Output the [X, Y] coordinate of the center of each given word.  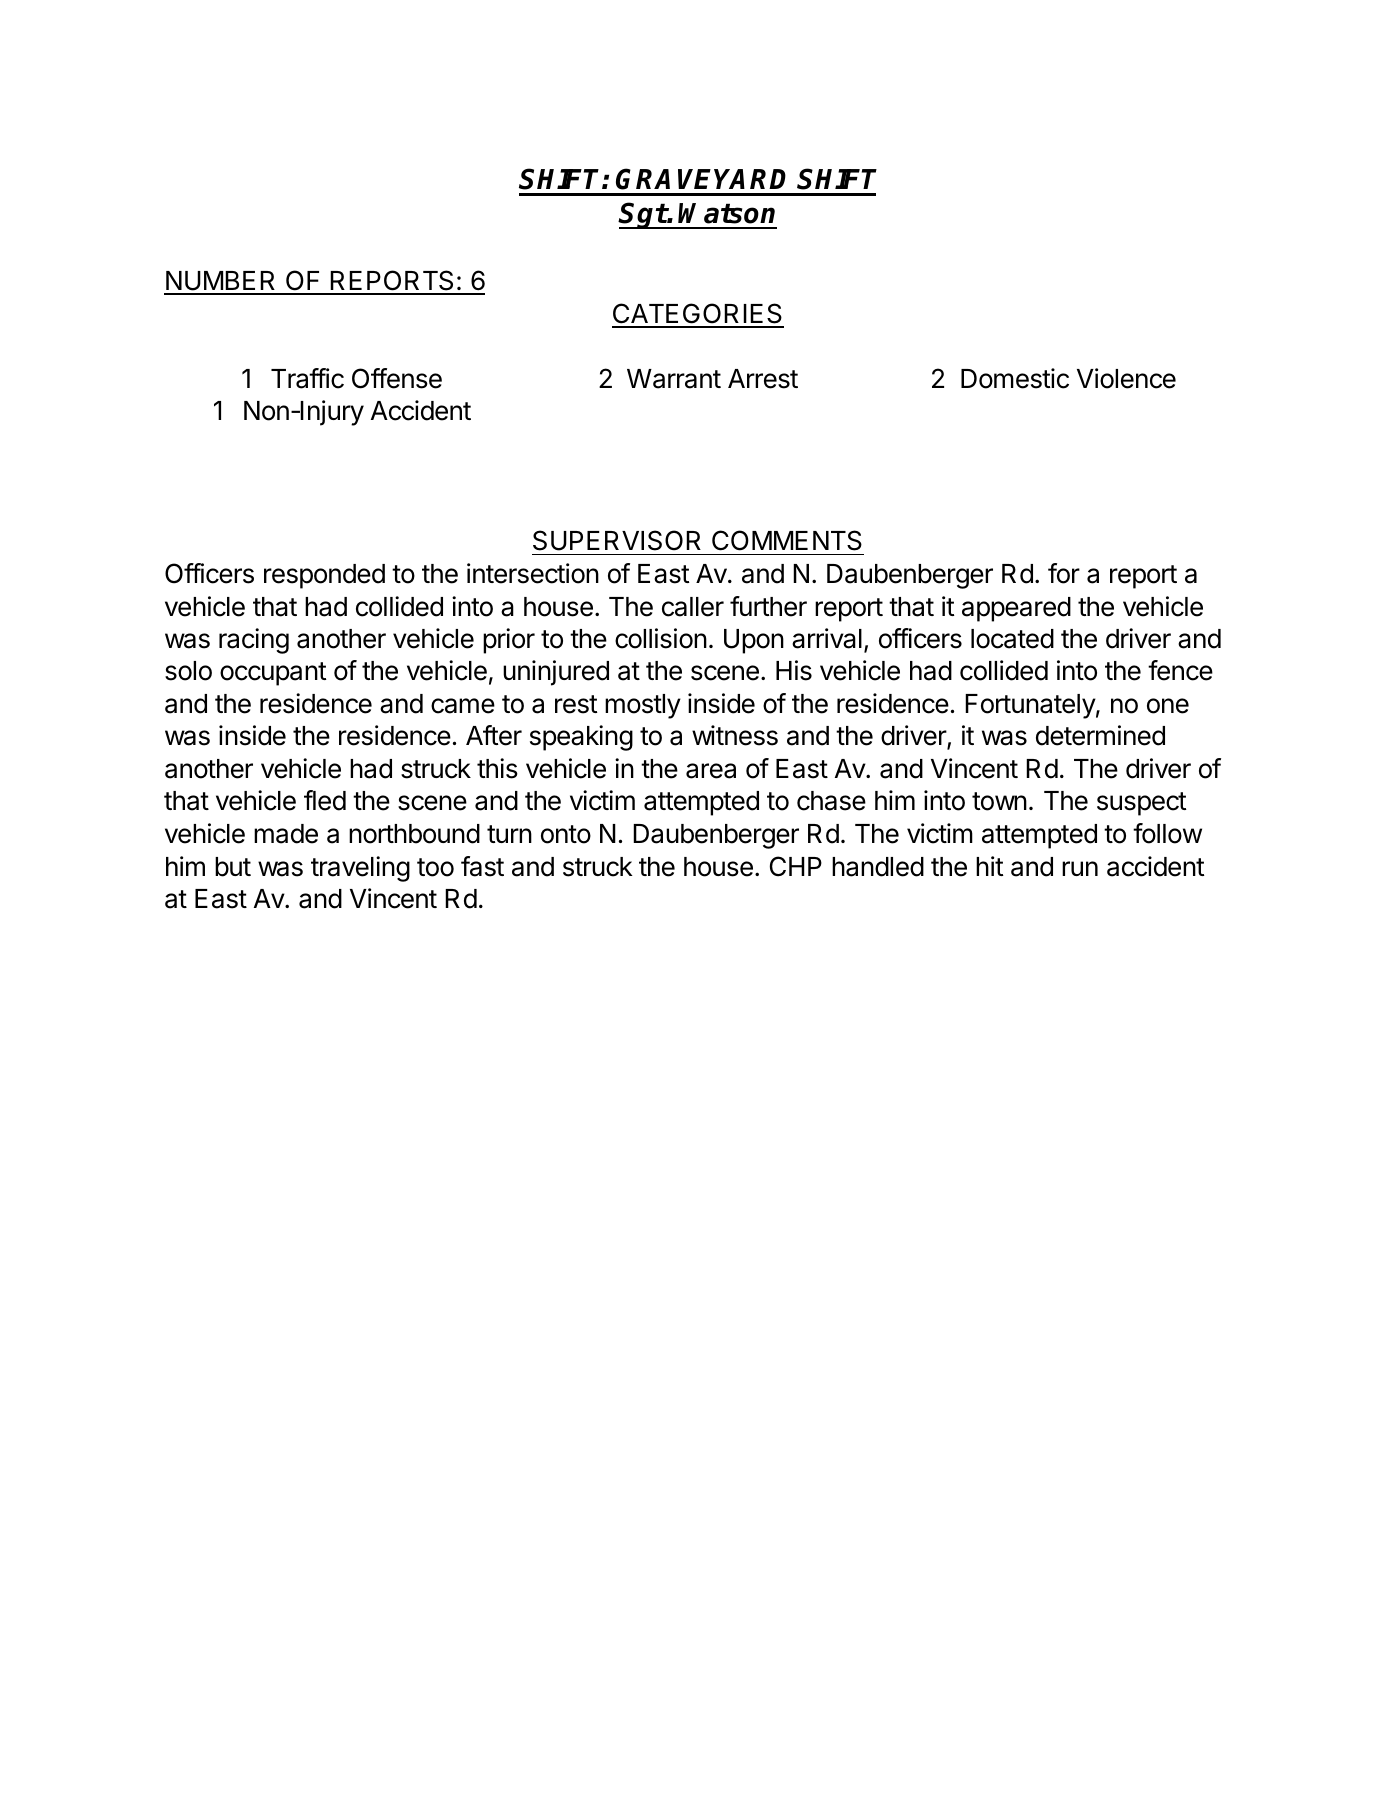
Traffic [307, 378]
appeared [1016, 609]
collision [661, 638]
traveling [360, 869]
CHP [796, 866]
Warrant [674, 379]
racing [254, 641]
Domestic [1015, 378]
